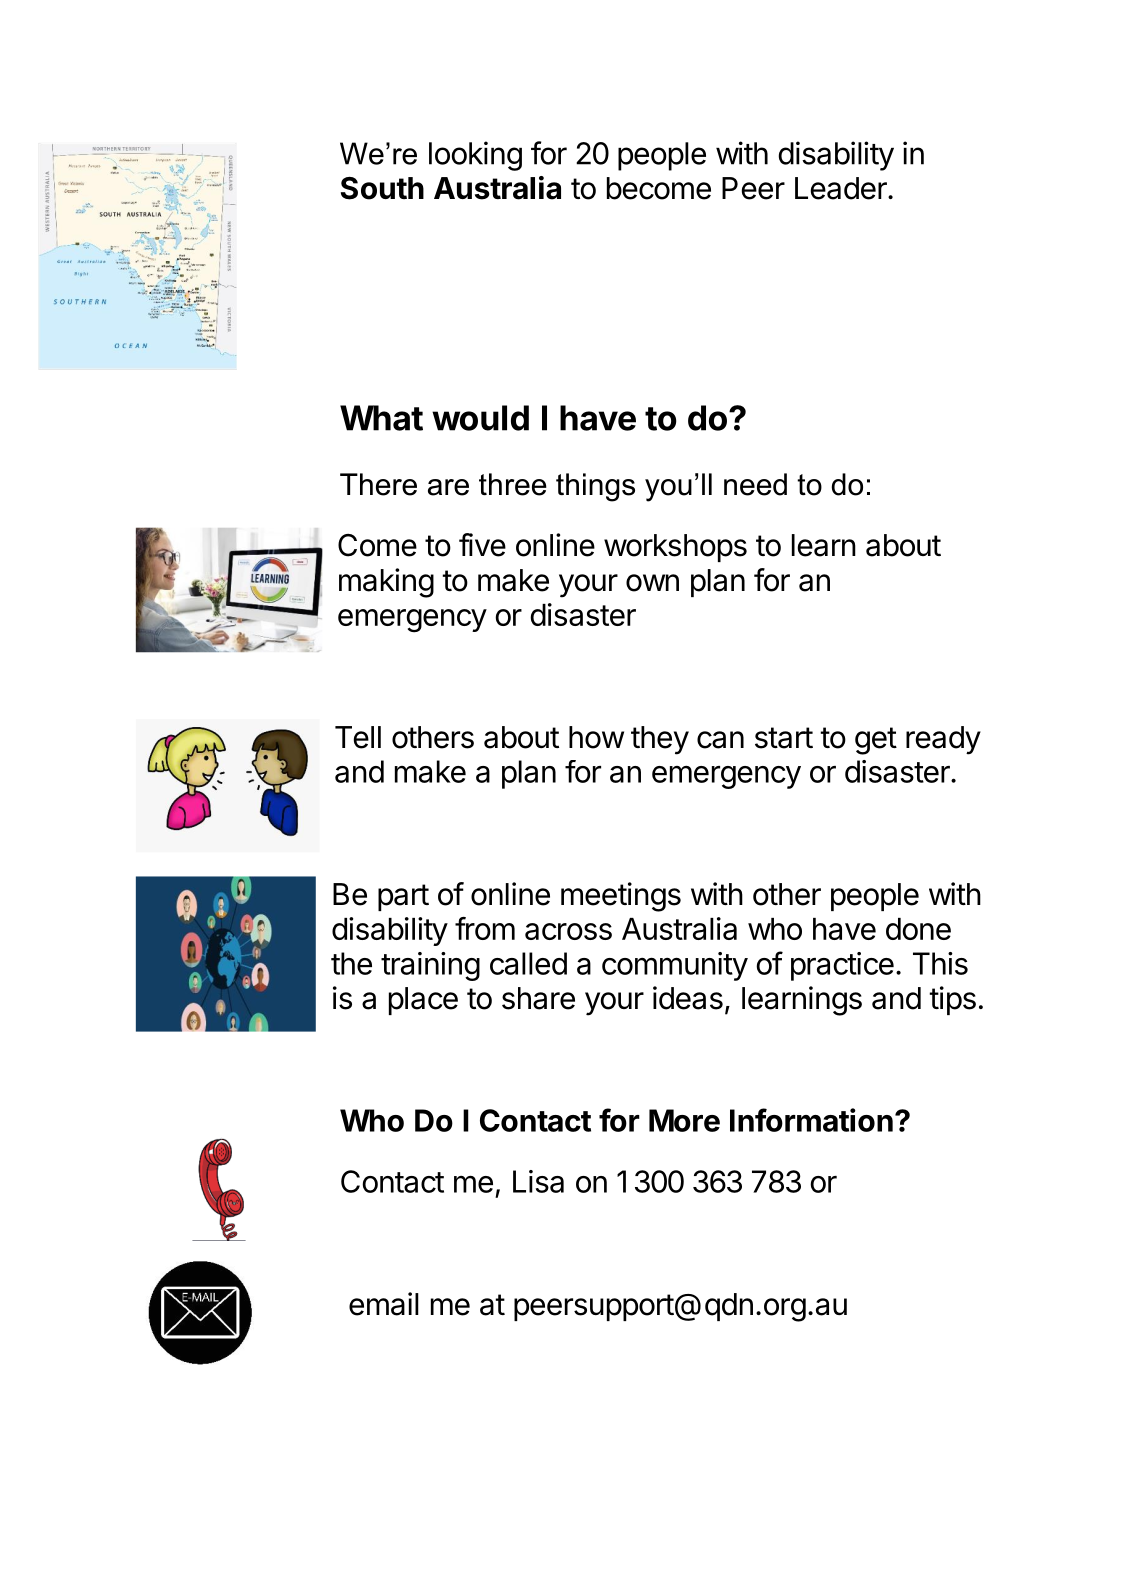 Image resolution: width=1123 pixels, height=1589 pixels. Describe the element at coordinates (384, 1304) in the page. I see `email` at that location.
